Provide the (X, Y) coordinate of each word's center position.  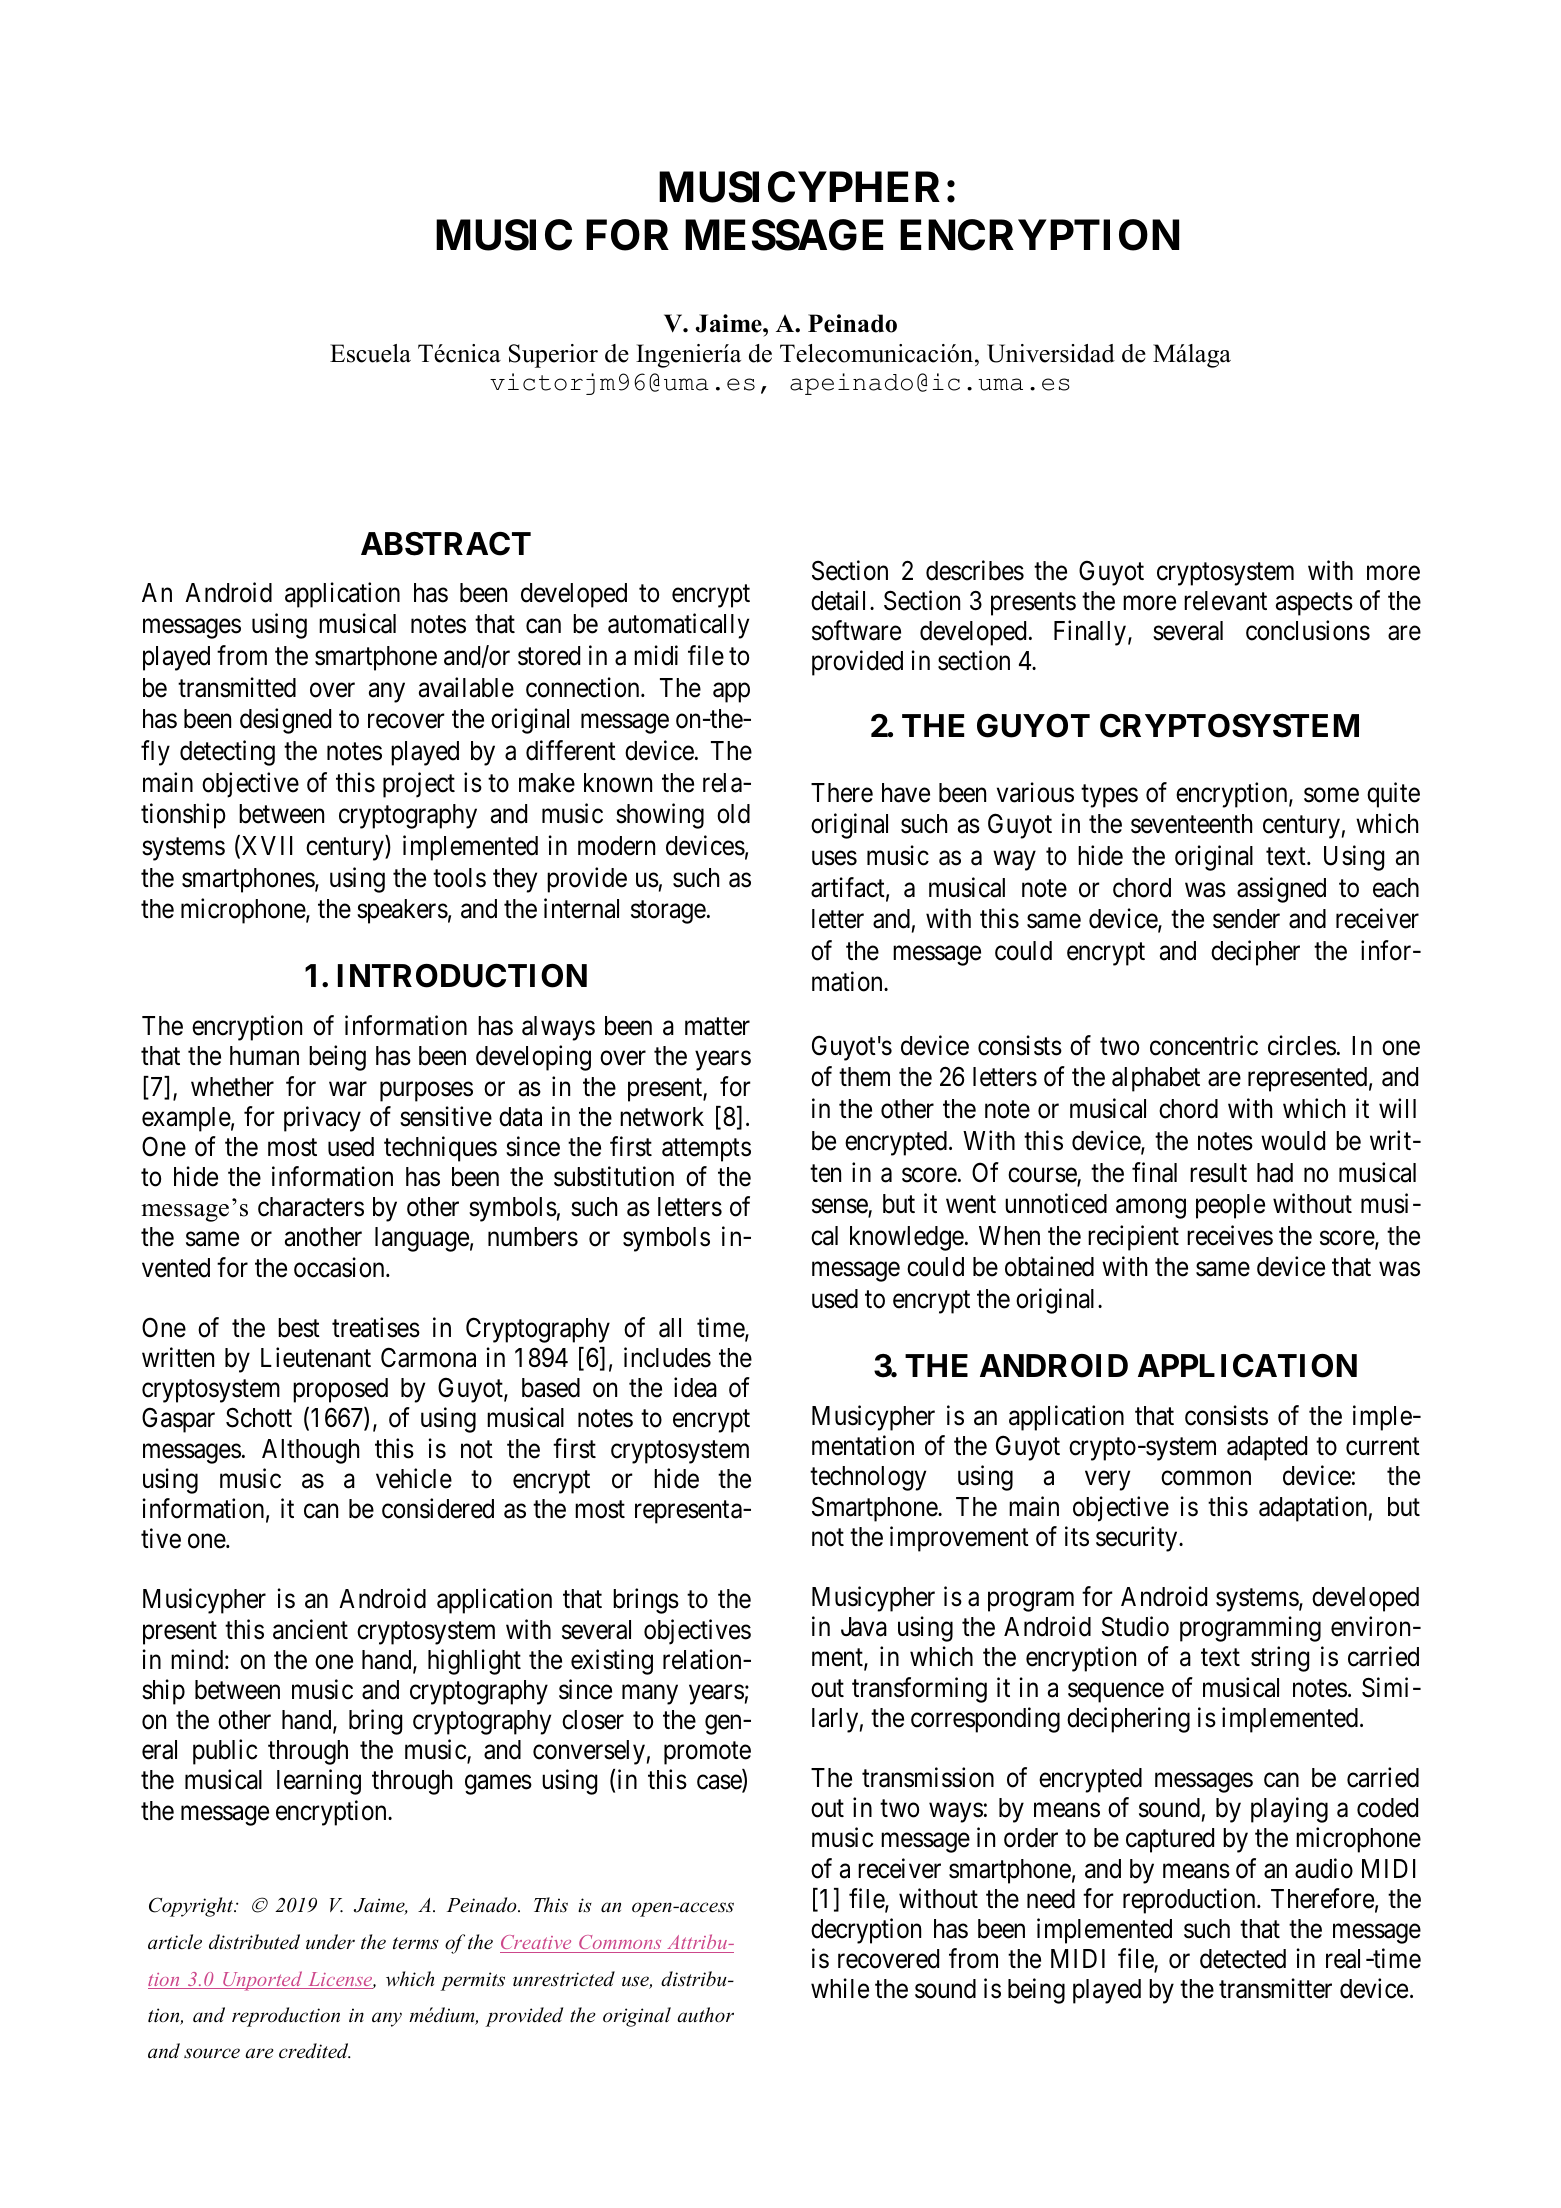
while (840, 1988)
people (1230, 1206)
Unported (263, 1981)
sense (840, 1207)
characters (311, 1207)
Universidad (1051, 353)
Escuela (370, 353)
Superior (553, 356)
